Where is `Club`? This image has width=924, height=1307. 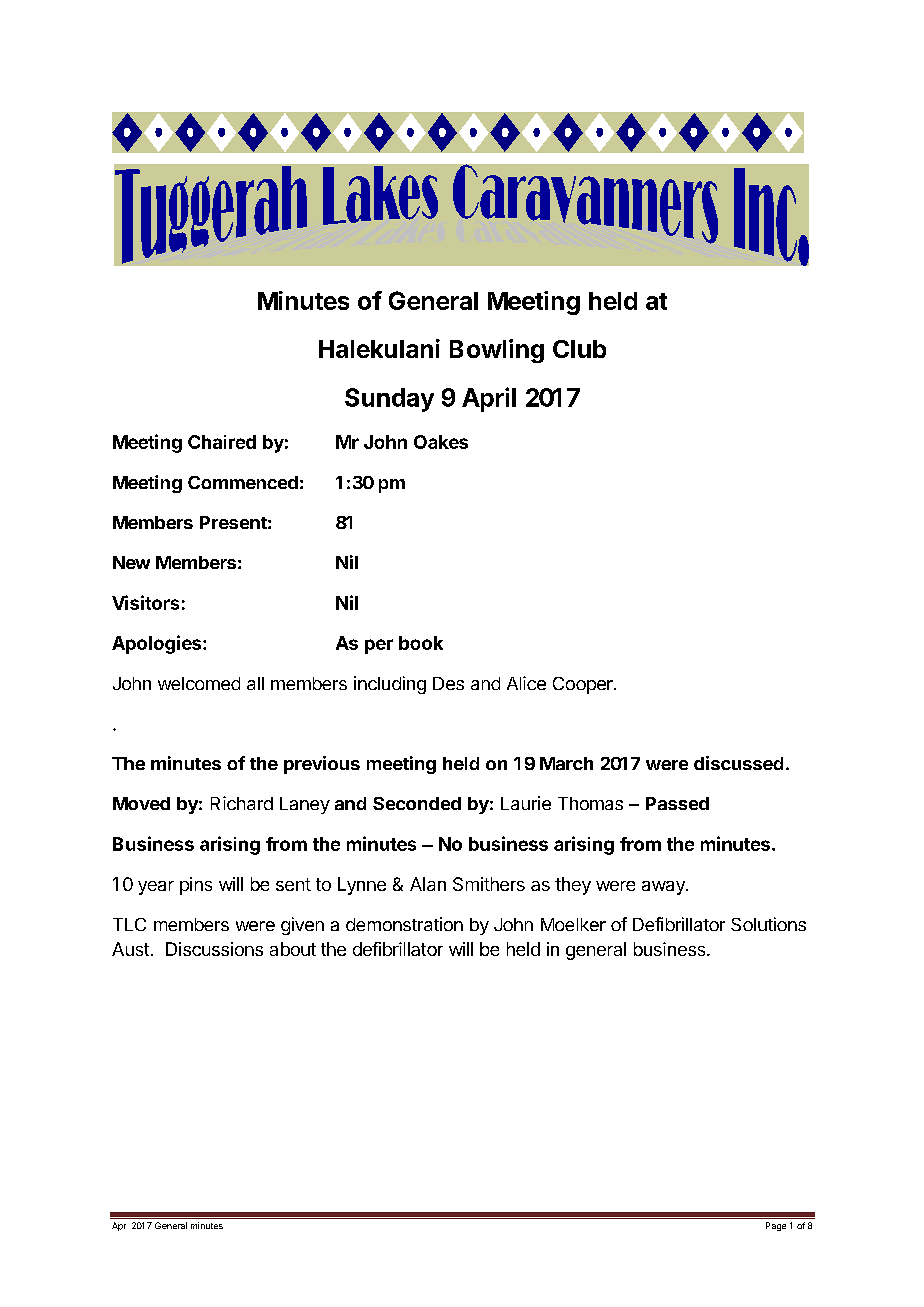
Club is located at coordinates (579, 349).
